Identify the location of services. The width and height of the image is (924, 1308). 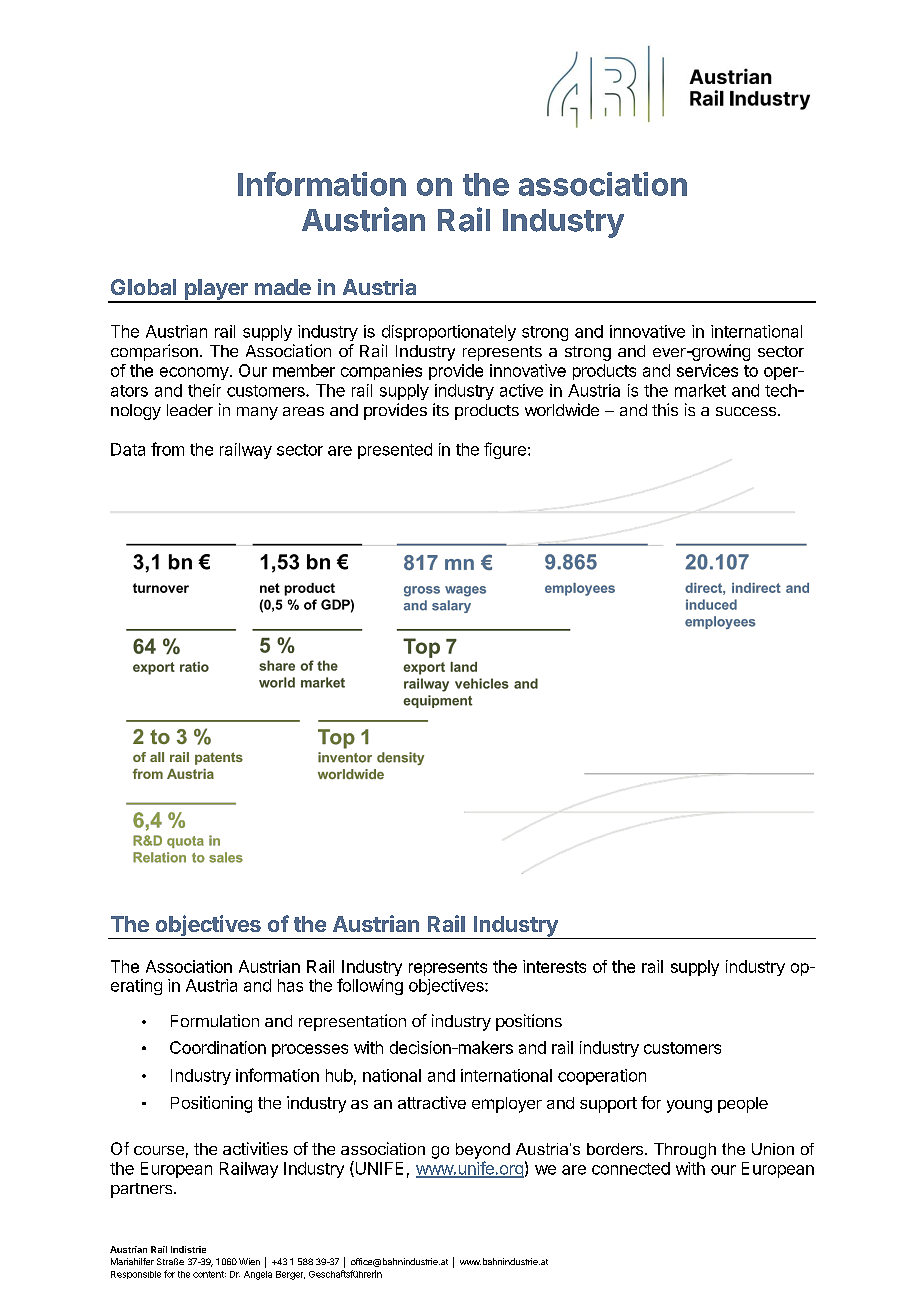
(707, 370).
